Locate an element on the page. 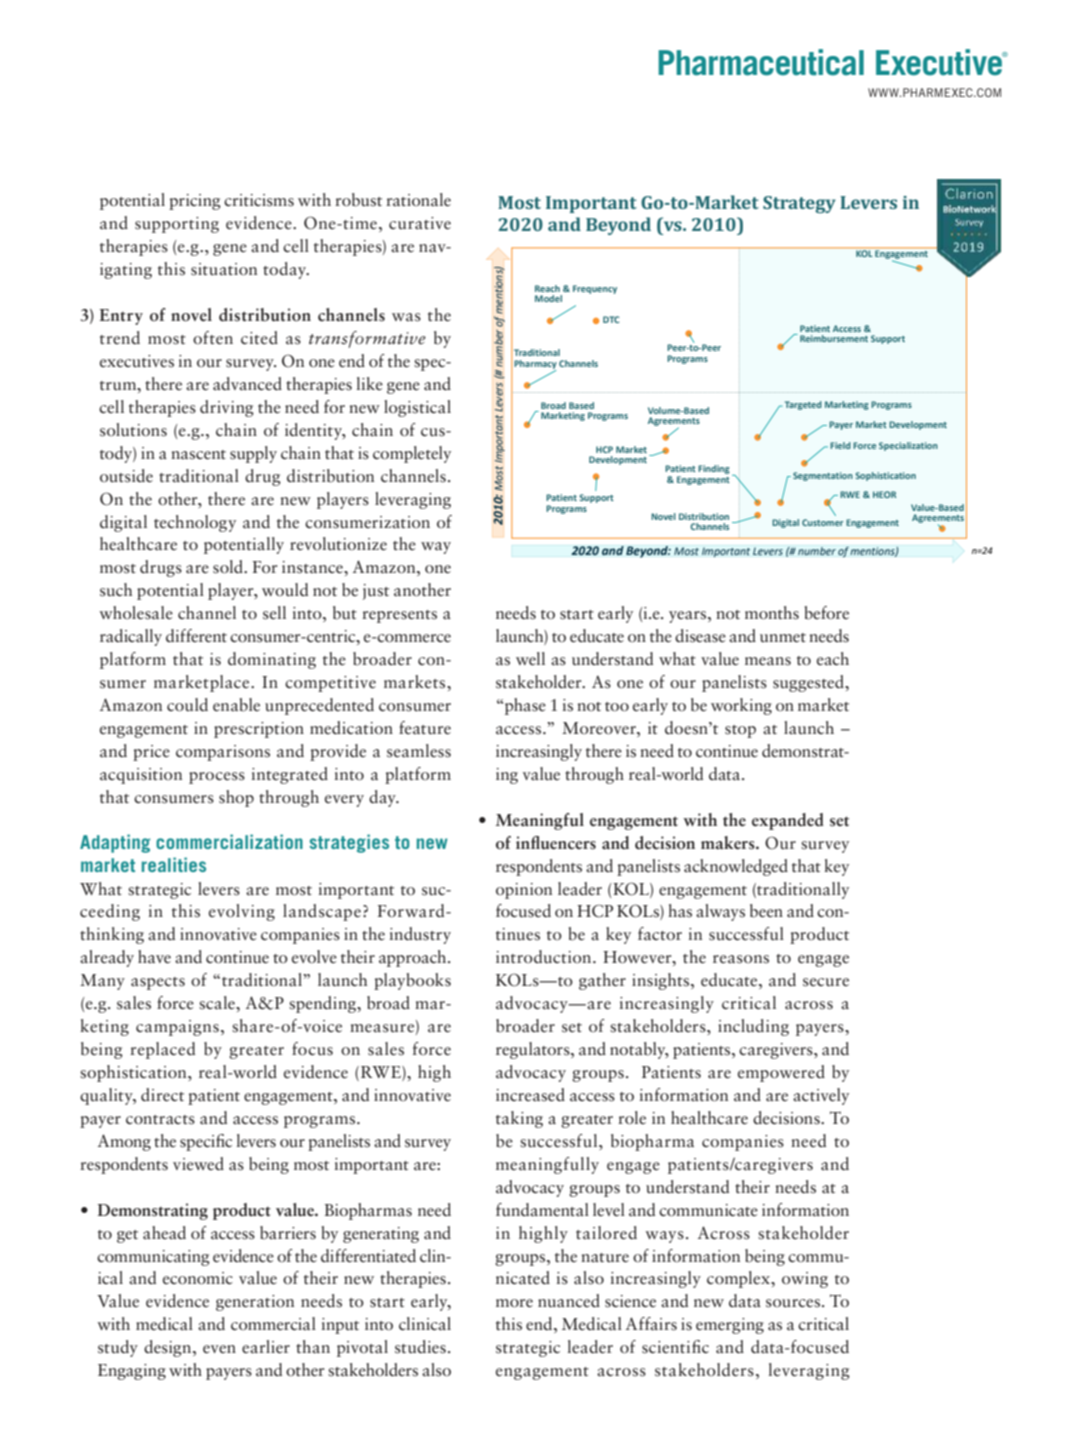 The height and width of the page is (1445, 1066). studies is located at coordinates (420, 1347).
